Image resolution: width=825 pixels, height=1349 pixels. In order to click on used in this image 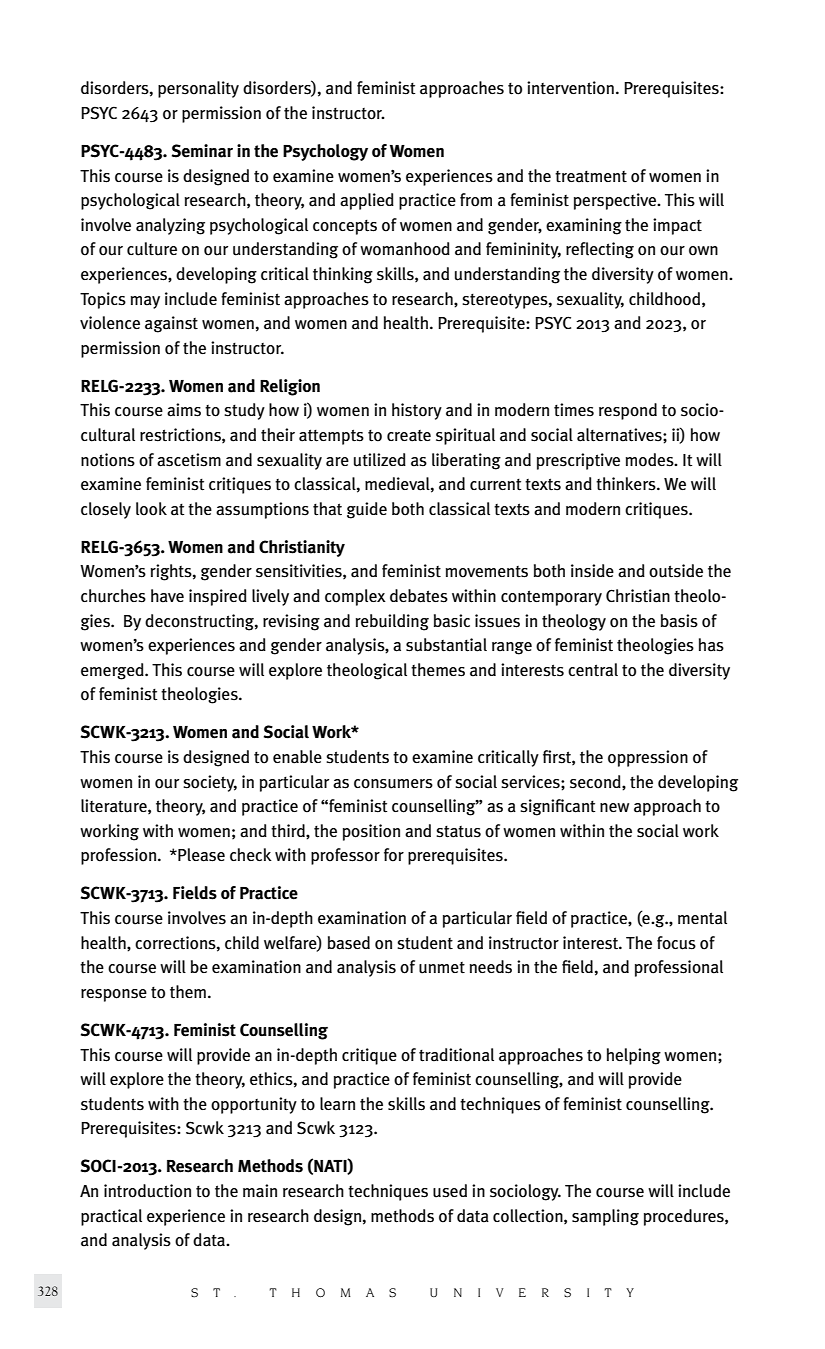, I will do `click(450, 1191)`.
